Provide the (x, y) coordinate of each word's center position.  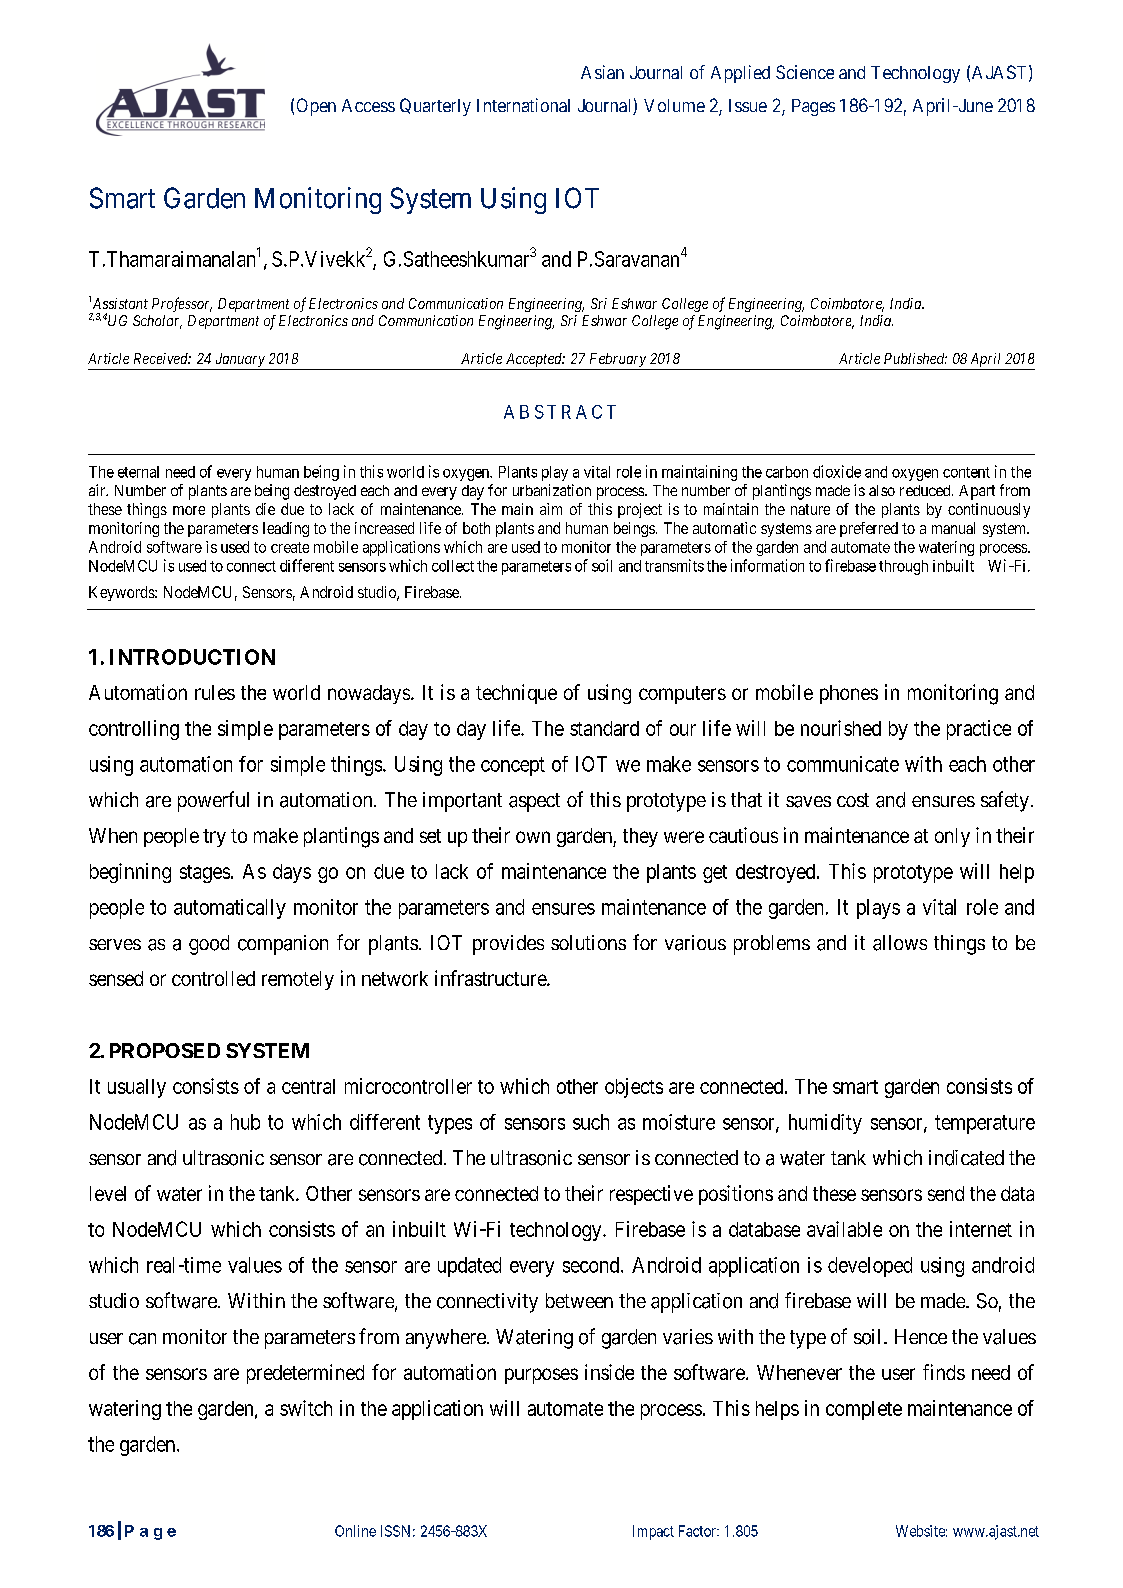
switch (306, 1408)
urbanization (552, 490)
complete (864, 1410)
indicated (966, 1158)
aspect (534, 802)
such (591, 1122)
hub (245, 1122)
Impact (653, 1532)
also (882, 490)
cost (853, 800)
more (189, 510)
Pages (813, 107)
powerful (213, 801)
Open (316, 107)
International (523, 105)
